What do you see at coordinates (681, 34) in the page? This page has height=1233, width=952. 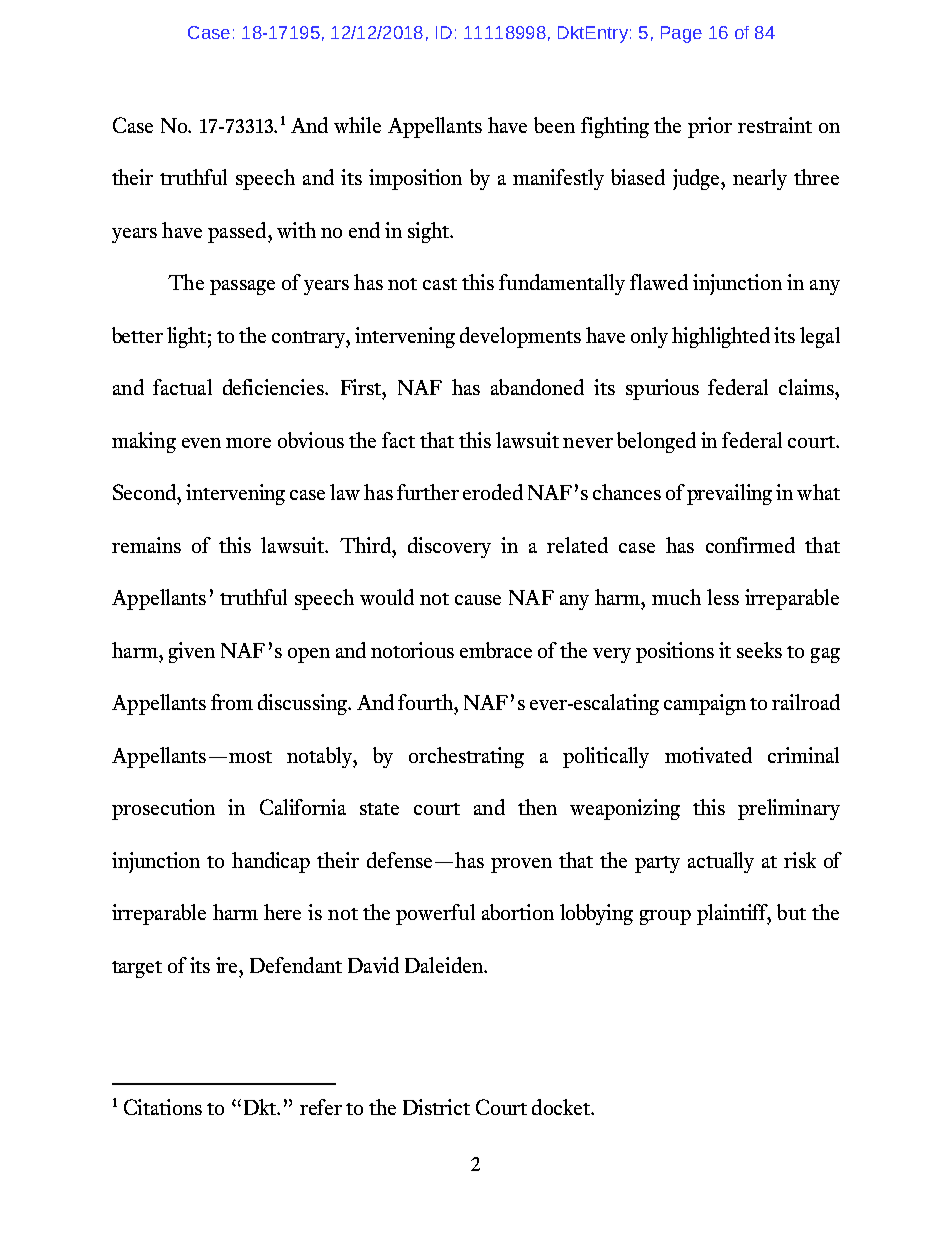 I see `Page` at bounding box center [681, 34].
